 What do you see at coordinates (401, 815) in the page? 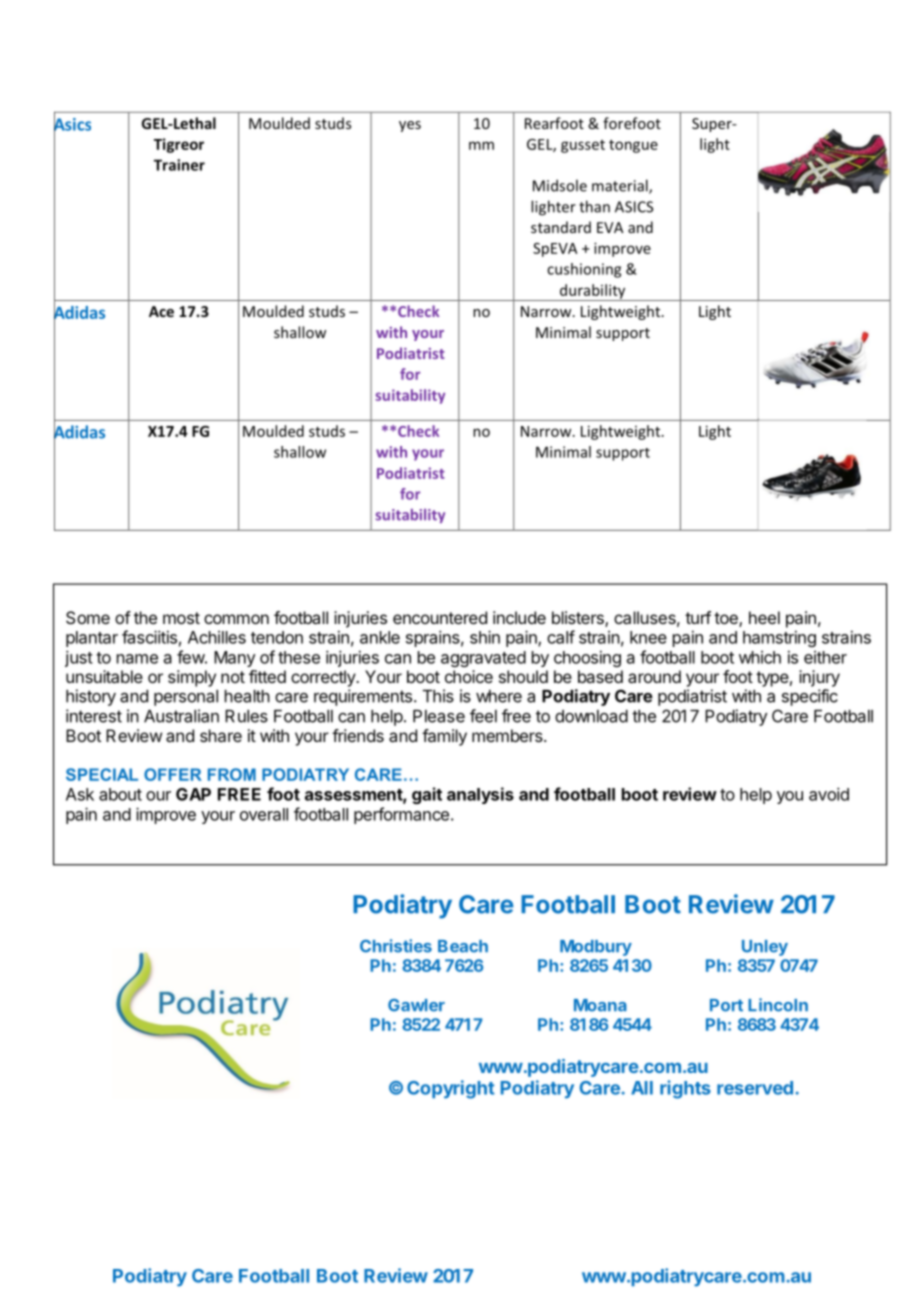
I see `performance` at bounding box center [401, 815].
